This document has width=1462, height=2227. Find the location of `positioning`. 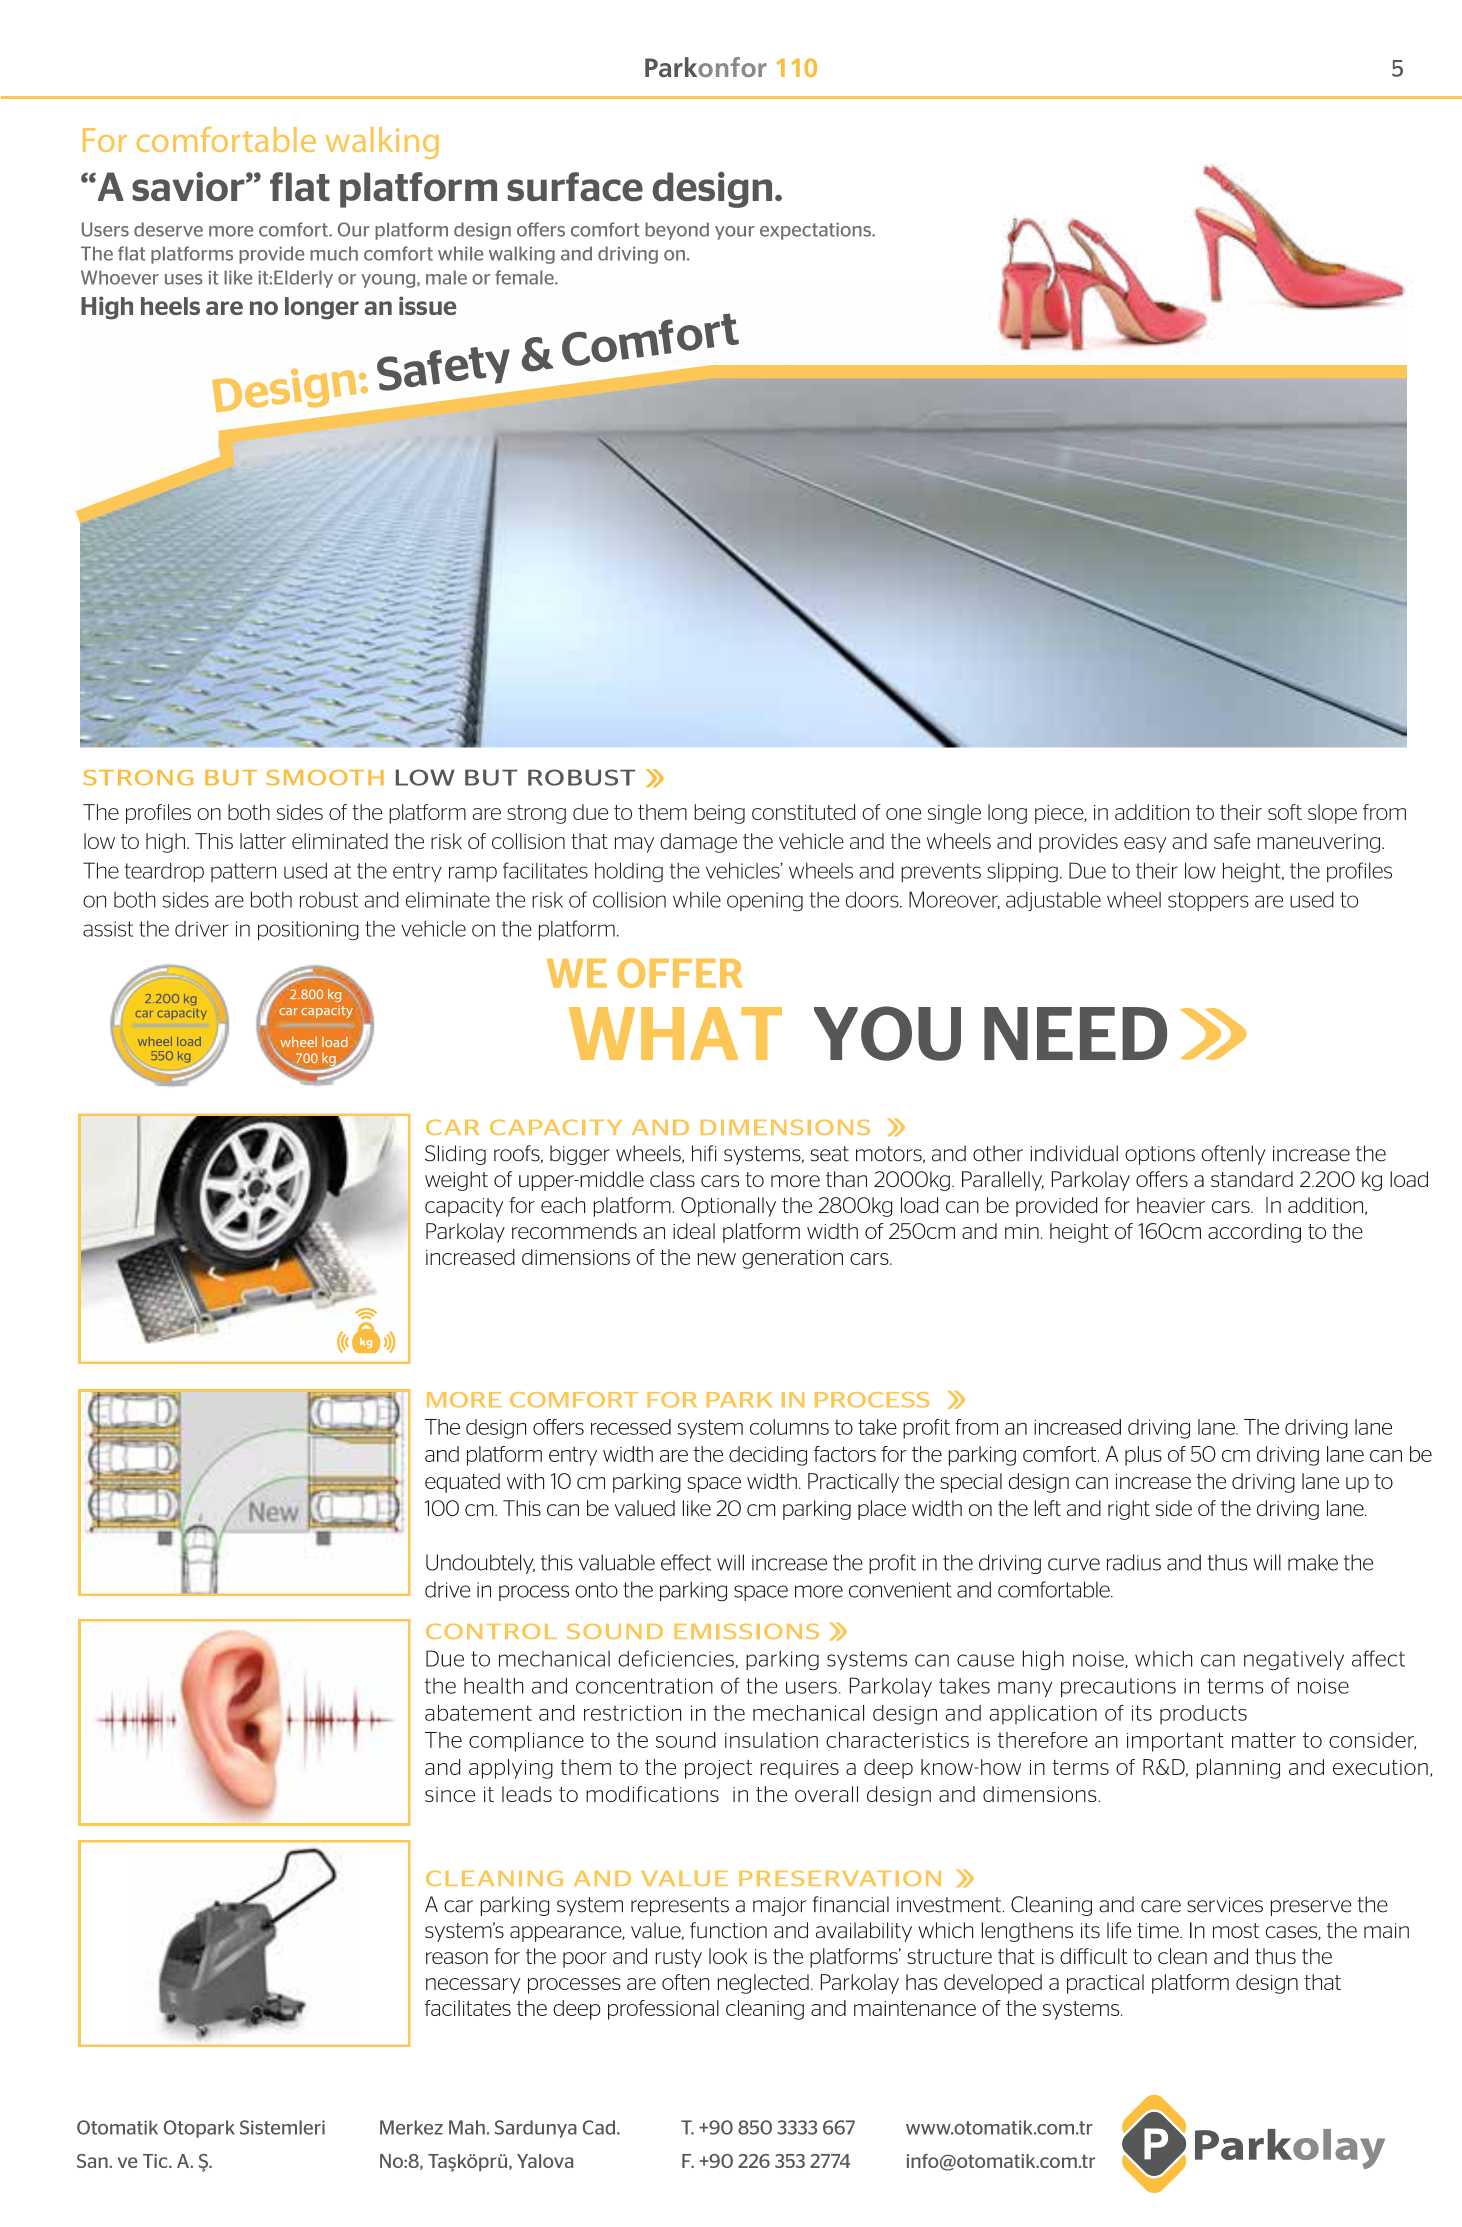

positioning is located at coordinates (308, 931).
